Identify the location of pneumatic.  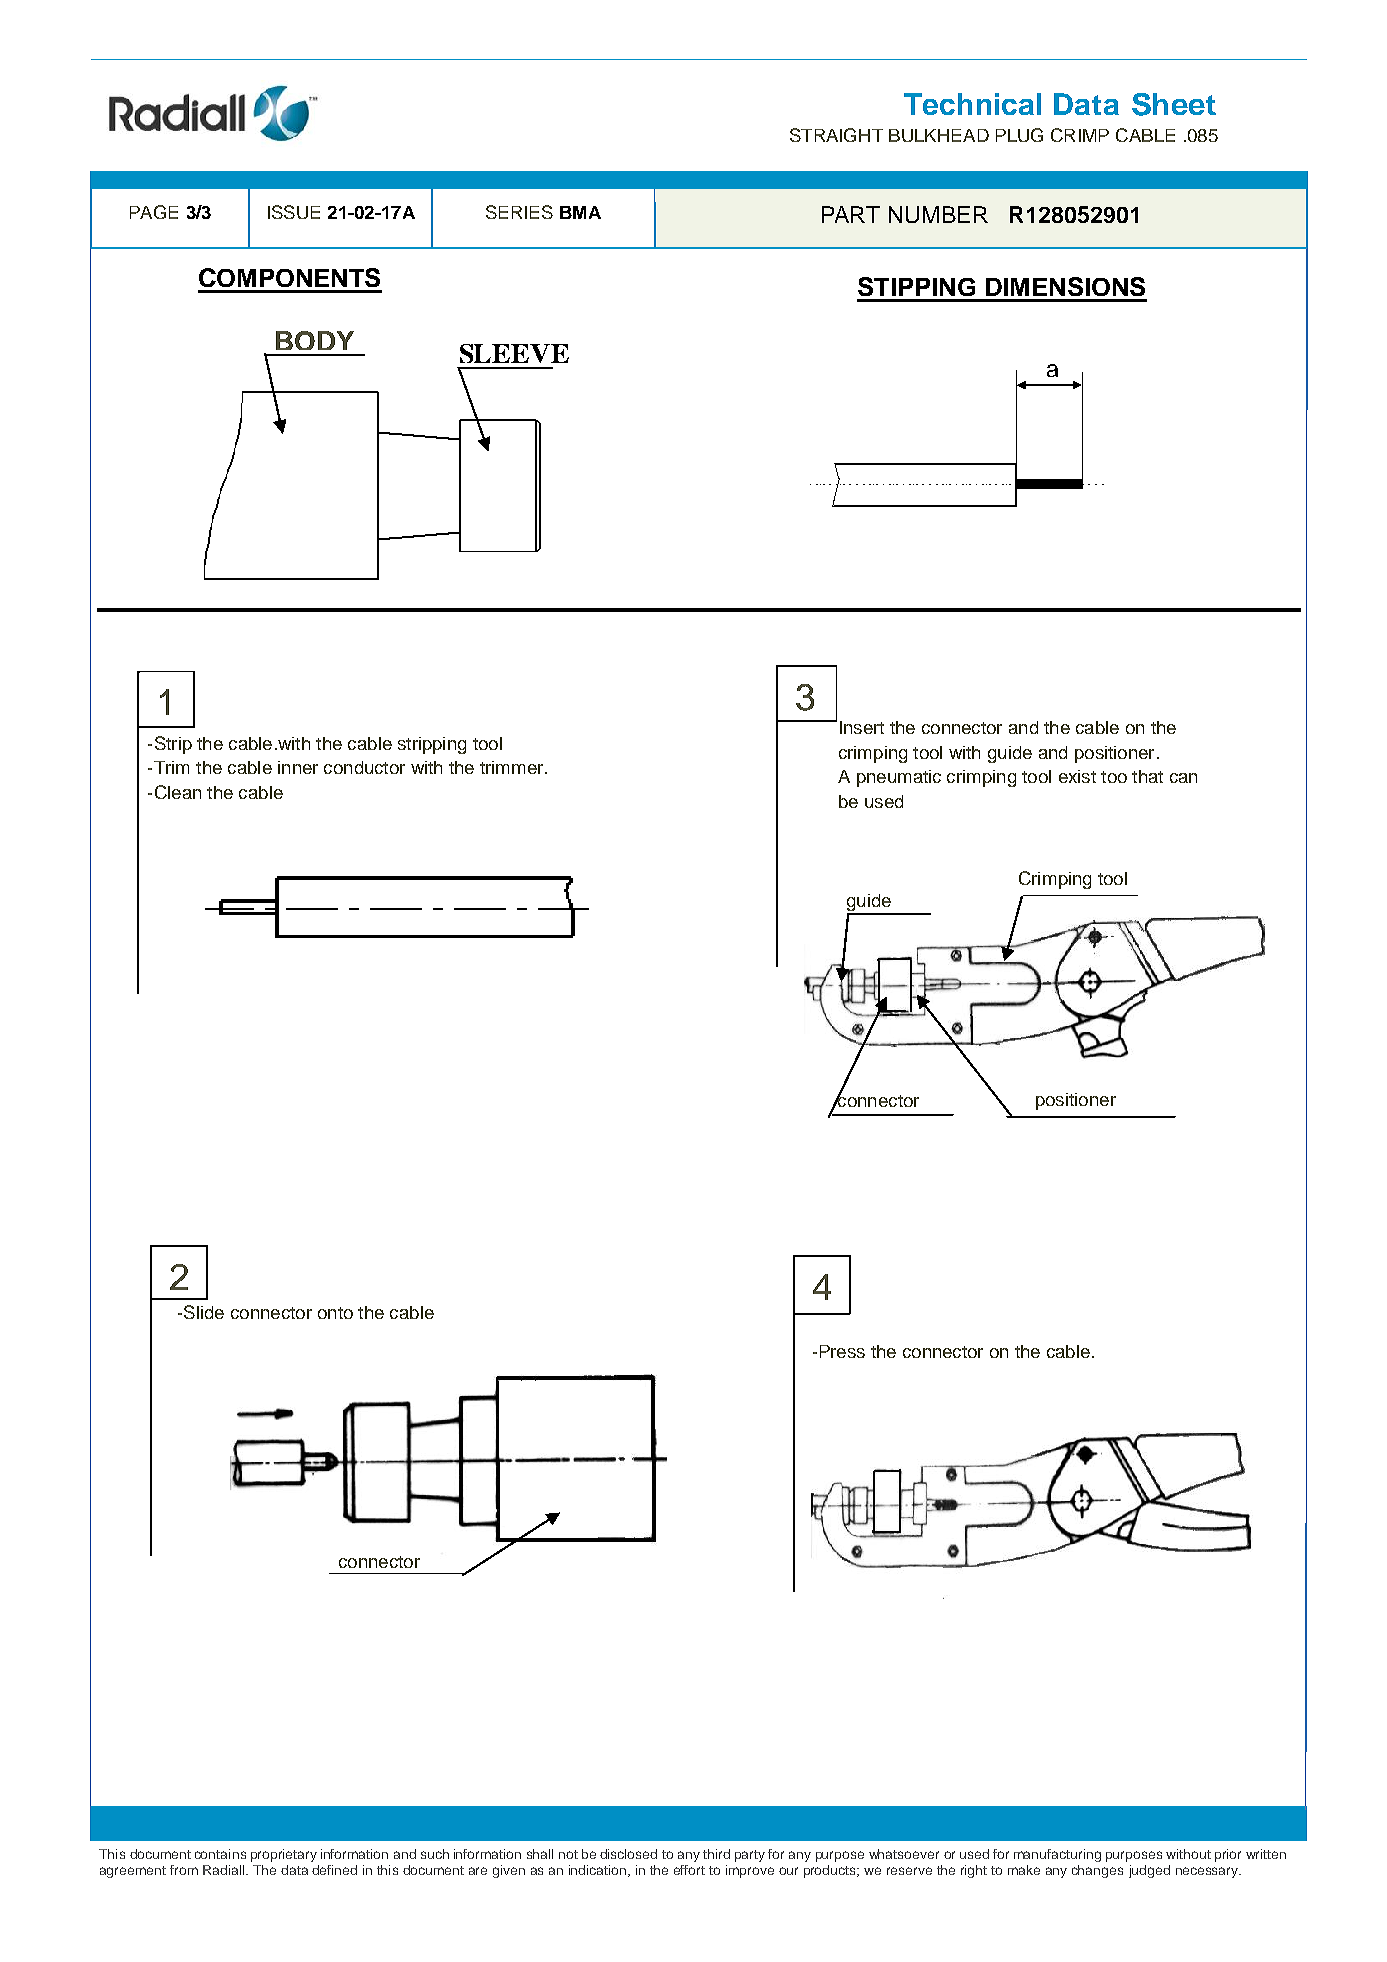
(899, 778).
